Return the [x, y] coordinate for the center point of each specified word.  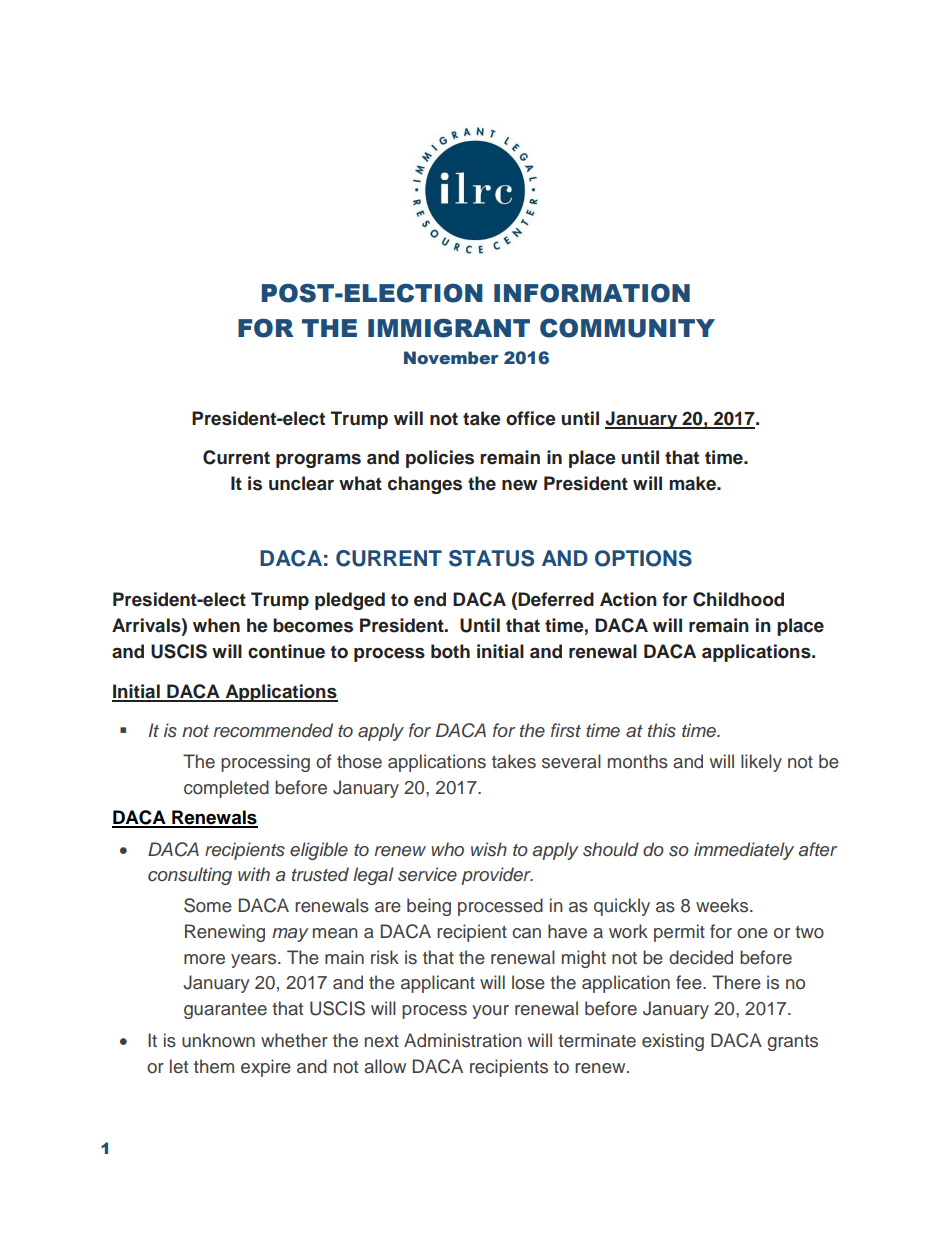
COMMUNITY [627, 328]
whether [294, 1040]
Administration [463, 1040]
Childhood [738, 599]
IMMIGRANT [449, 328]
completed [226, 789]
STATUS [491, 558]
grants [792, 1043]
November [451, 358]
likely [761, 763]
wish [489, 849]
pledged [350, 601]
